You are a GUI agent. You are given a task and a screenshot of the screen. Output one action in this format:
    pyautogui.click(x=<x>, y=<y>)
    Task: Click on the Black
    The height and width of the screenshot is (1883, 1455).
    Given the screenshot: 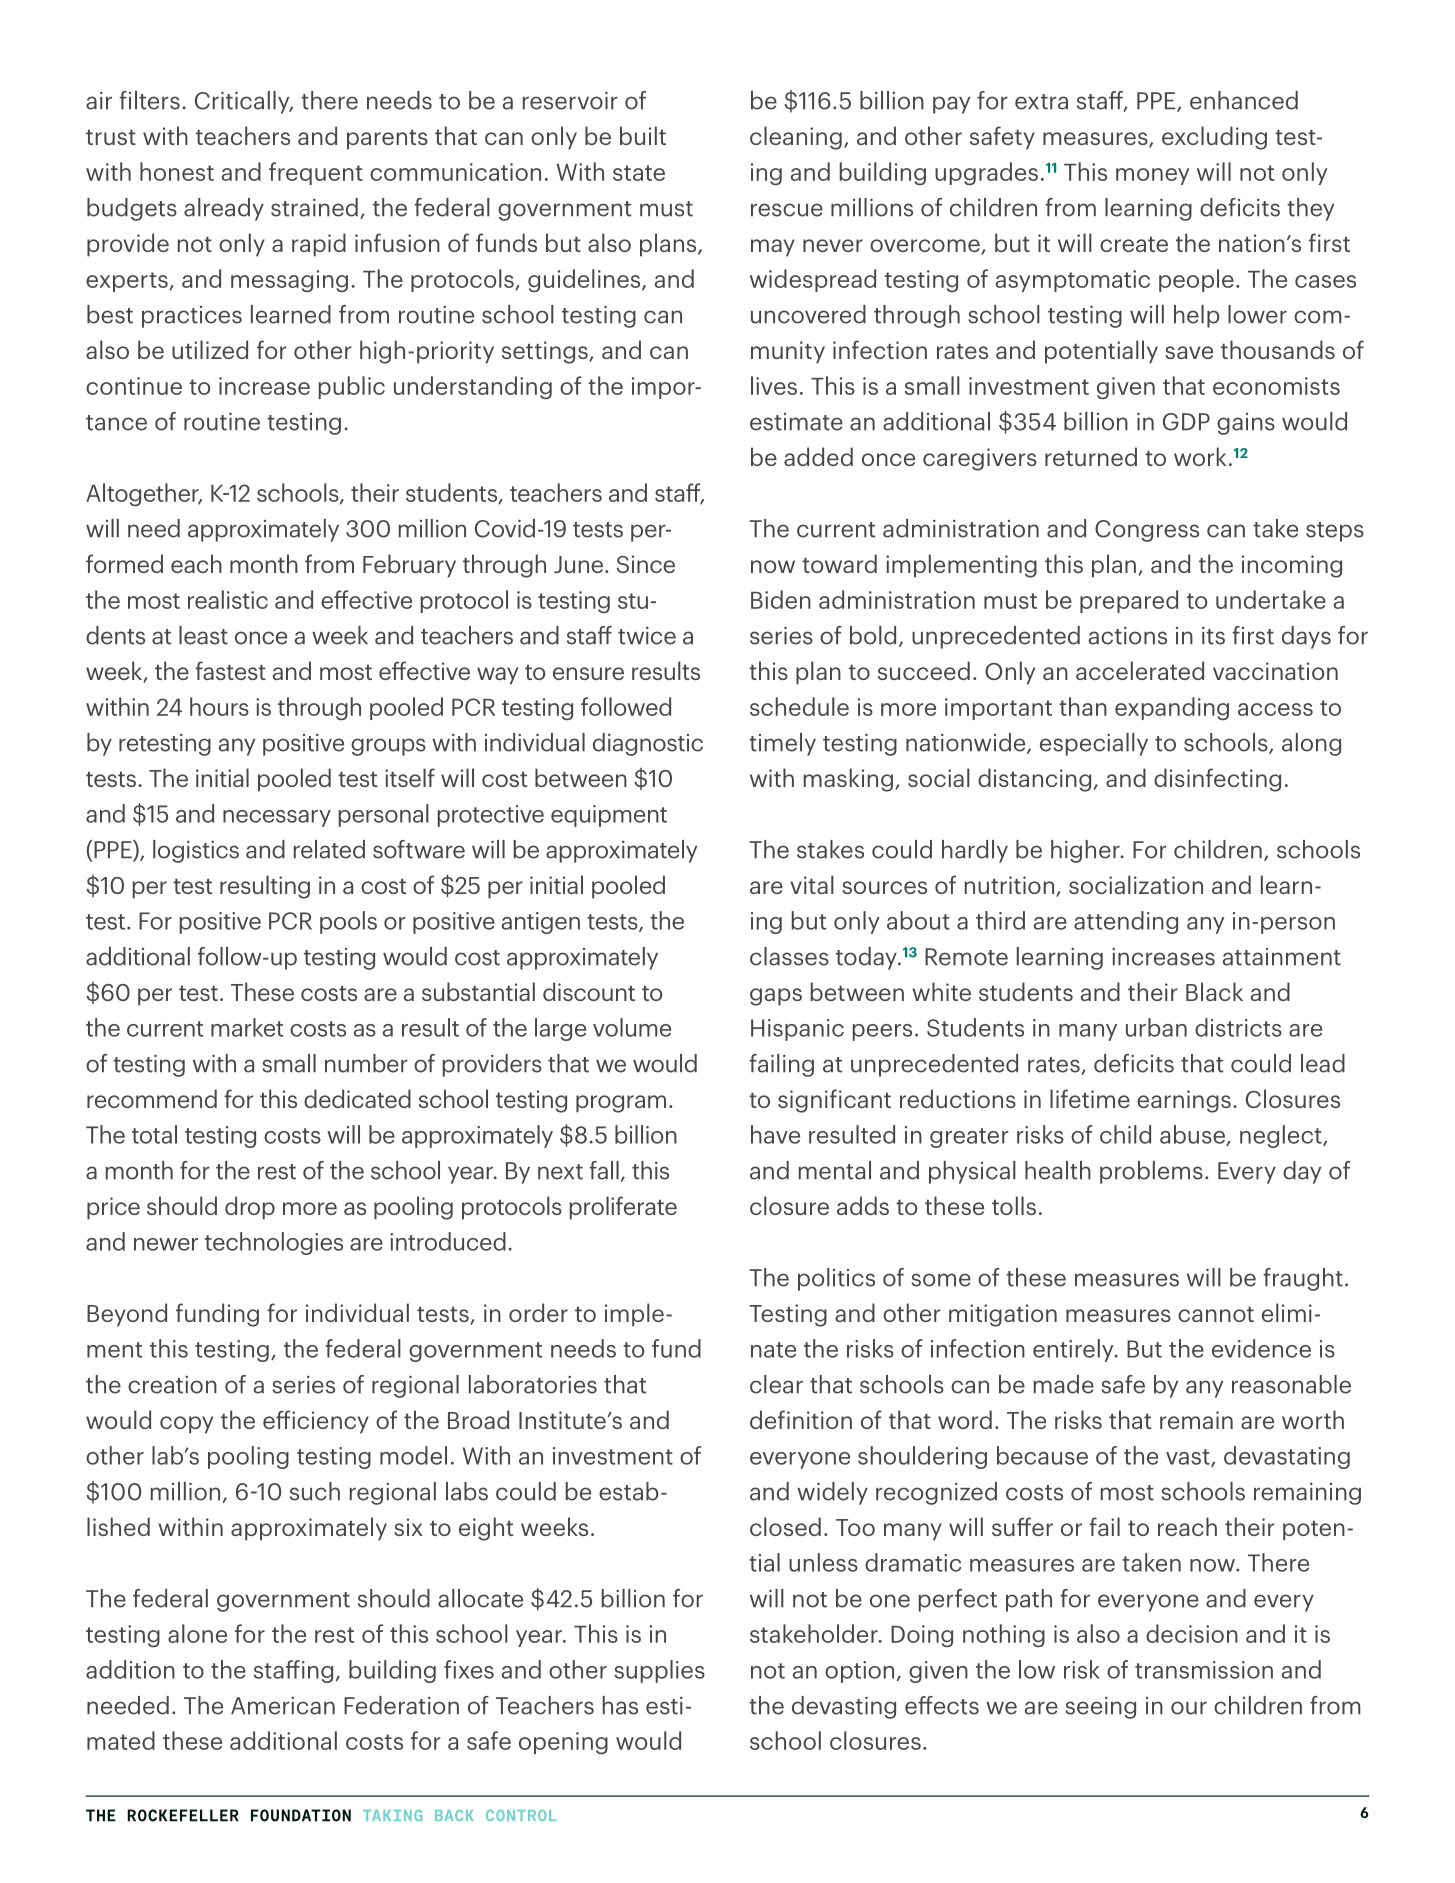 What is the action you would take?
    pyautogui.click(x=1214, y=991)
